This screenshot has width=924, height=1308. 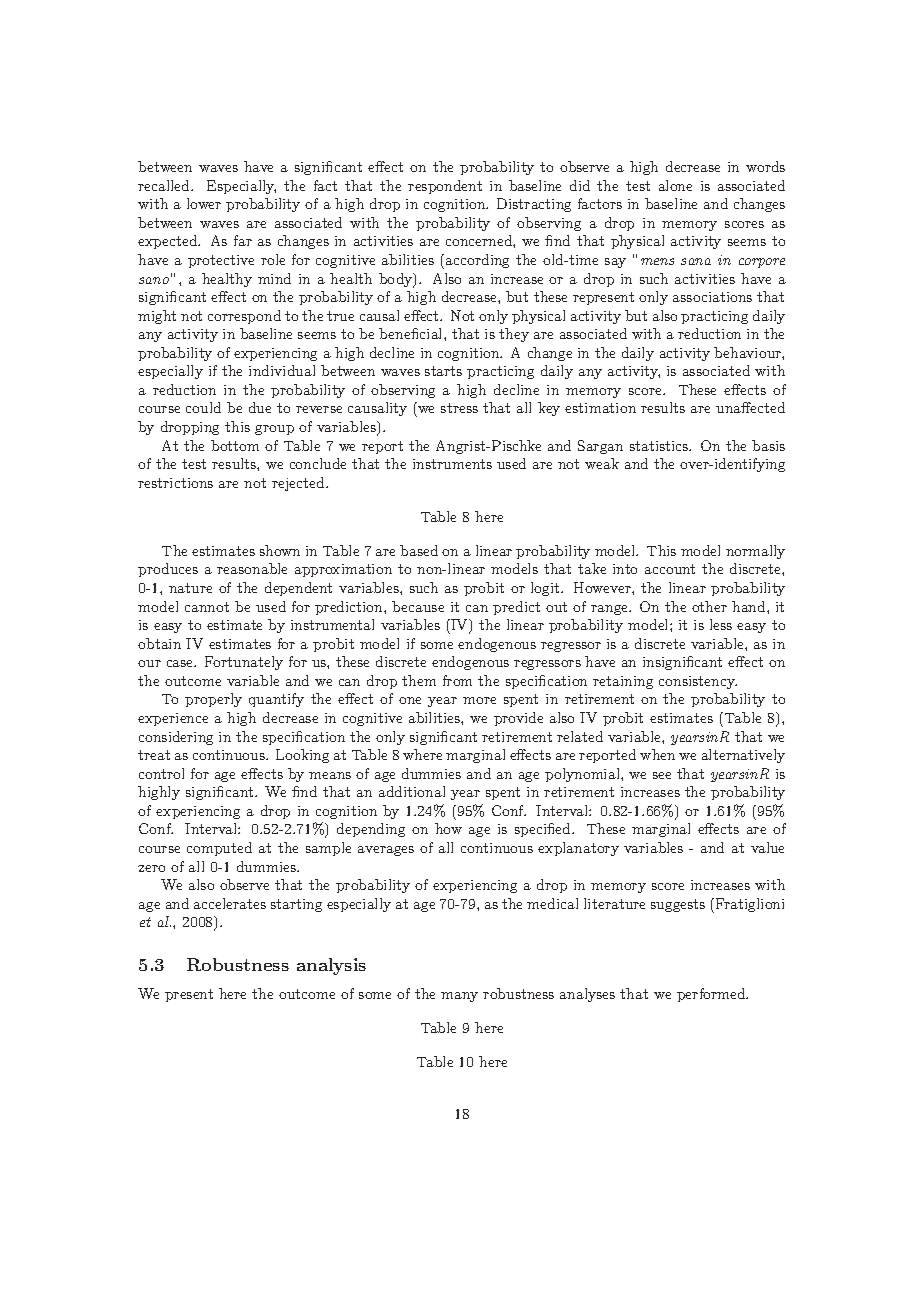 I want to click on properly, so click(x=213, y=700).
